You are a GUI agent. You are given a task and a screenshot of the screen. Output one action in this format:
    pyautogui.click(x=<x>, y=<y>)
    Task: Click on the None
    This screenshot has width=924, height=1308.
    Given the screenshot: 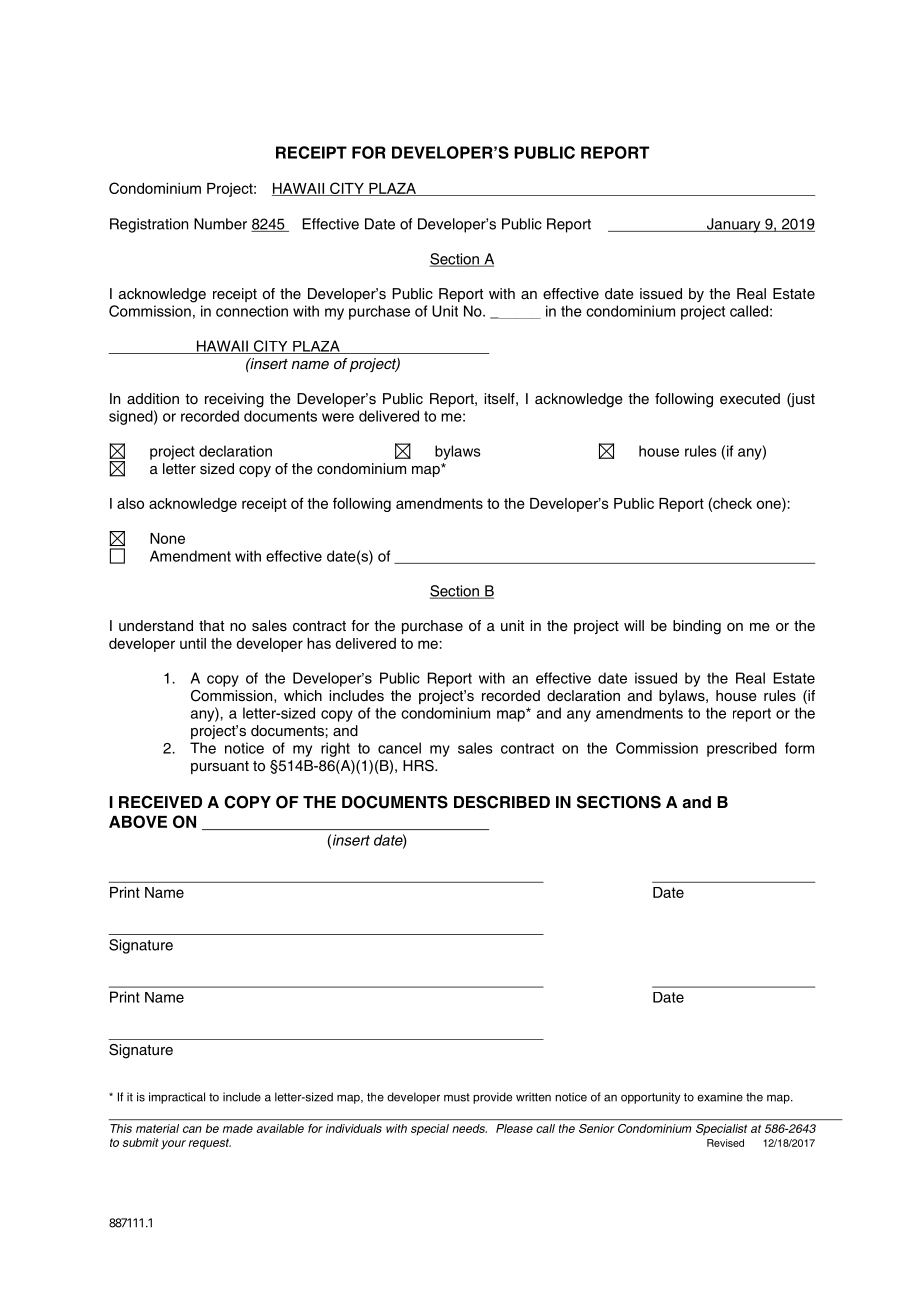 What is the action you would take?
    pyautogui.click(x=167, y=538)
